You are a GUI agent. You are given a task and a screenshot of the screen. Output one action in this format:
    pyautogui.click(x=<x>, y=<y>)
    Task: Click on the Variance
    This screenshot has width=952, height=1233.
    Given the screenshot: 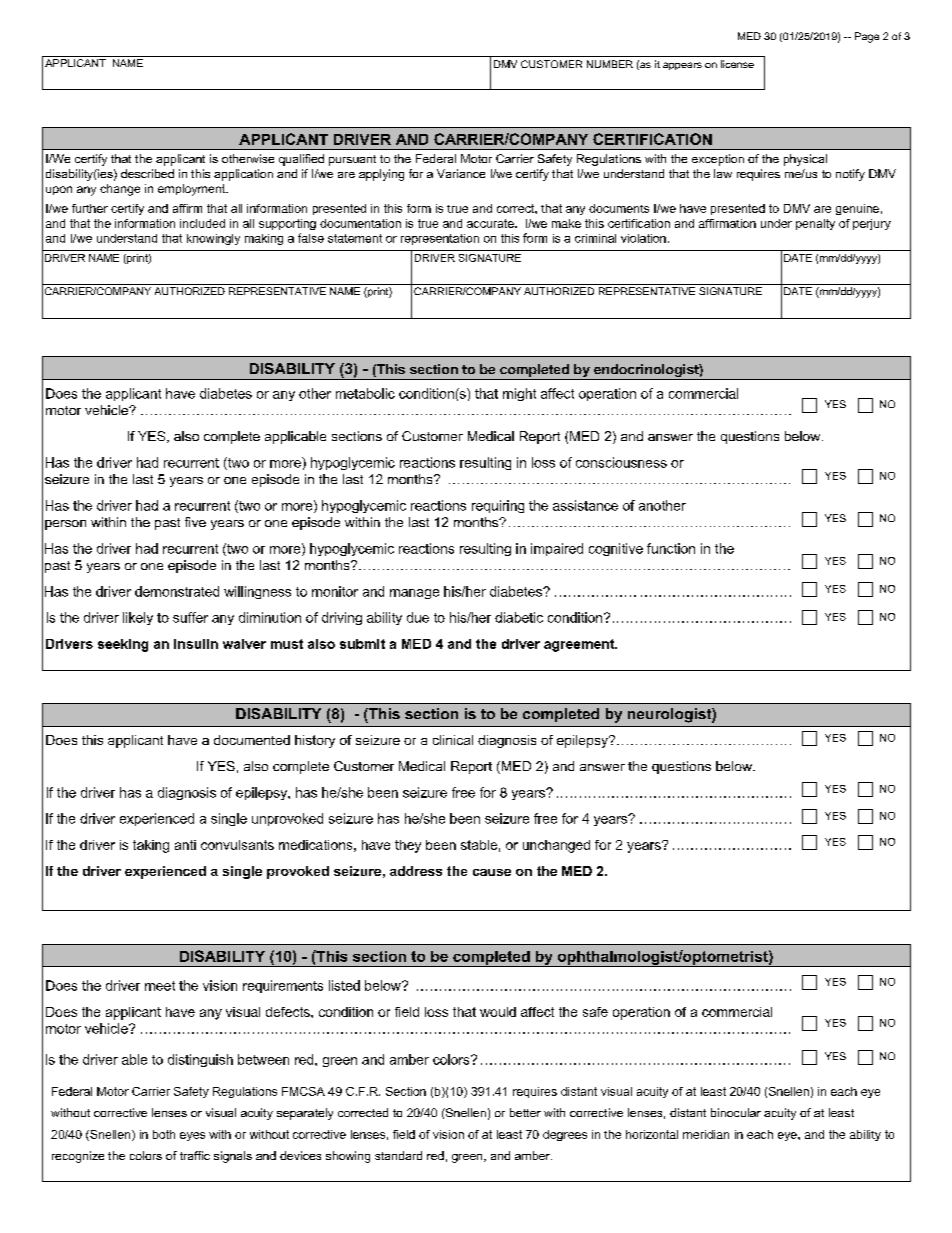 What is the action you would take?
    pyautogui.click(x=461, y=173)
